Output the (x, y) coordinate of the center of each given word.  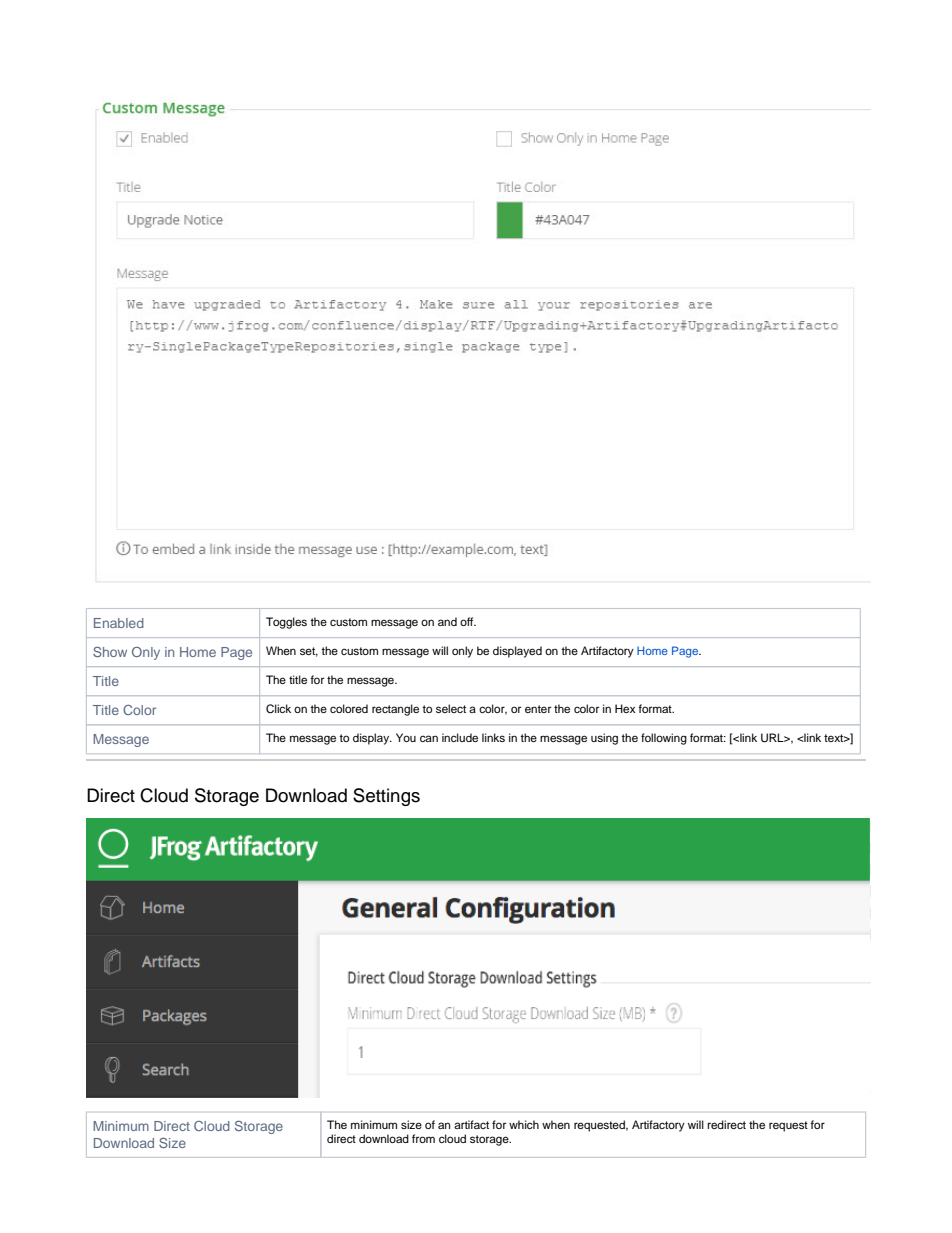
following (664, 739)
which (524, 1124)
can (429, 738)
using (604, 739)
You (406, 737)
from (423, 1138)
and (447, 621)
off (468, 621)
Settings (386, 797)
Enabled (119, 623)
